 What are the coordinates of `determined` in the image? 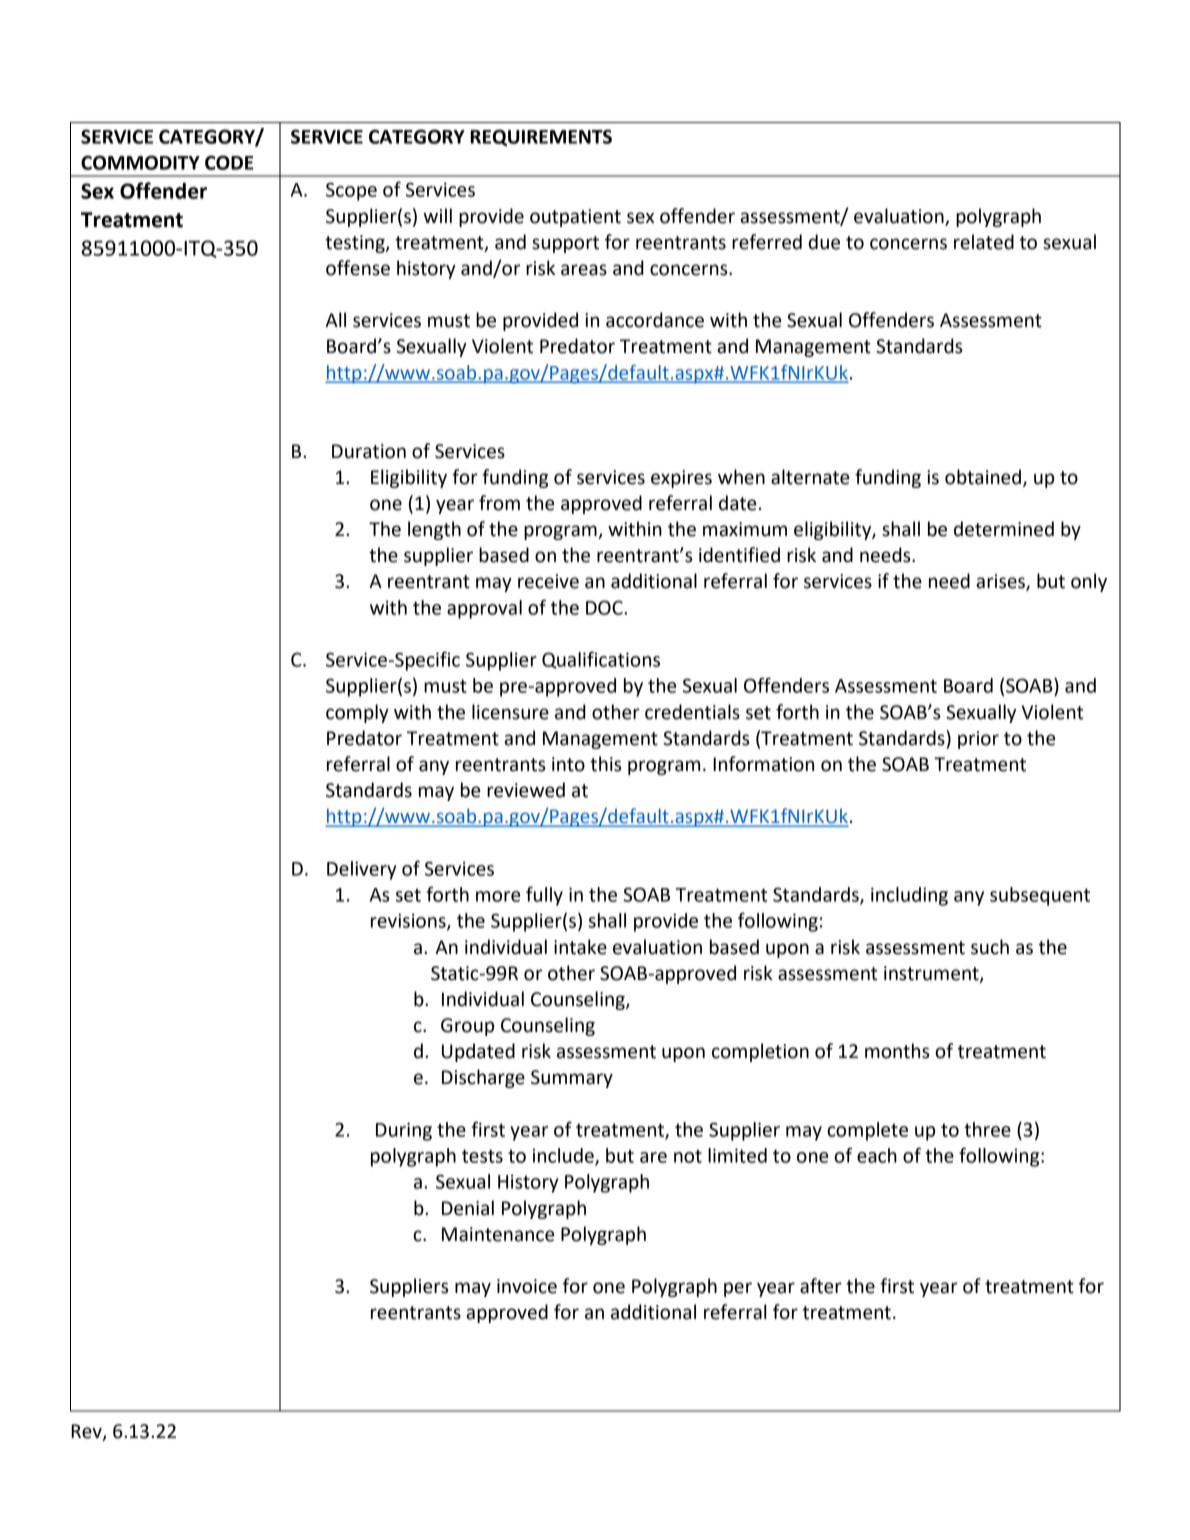 It's located at (1004, 529).
